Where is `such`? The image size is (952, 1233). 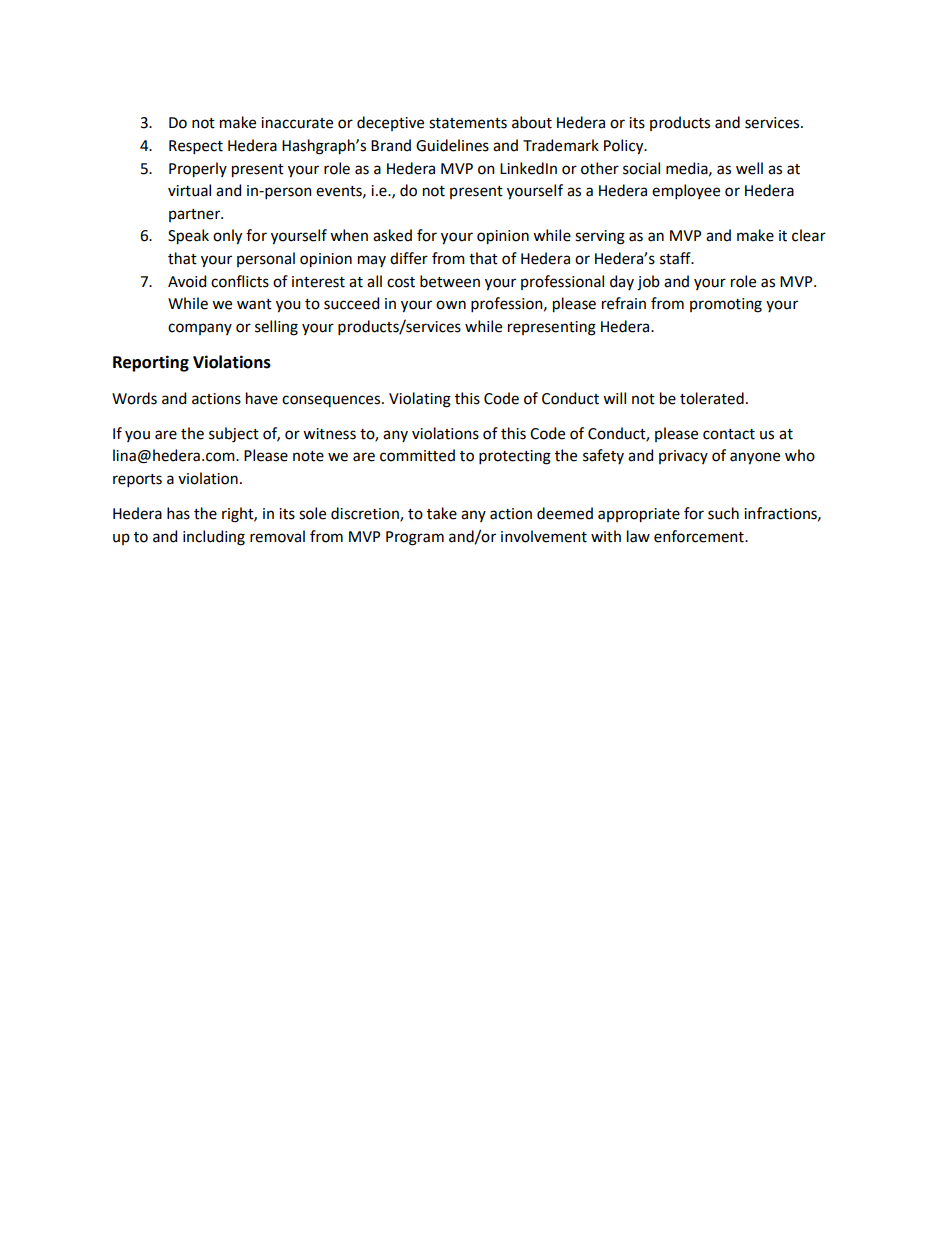
such is located at coordinates (723, 513).
